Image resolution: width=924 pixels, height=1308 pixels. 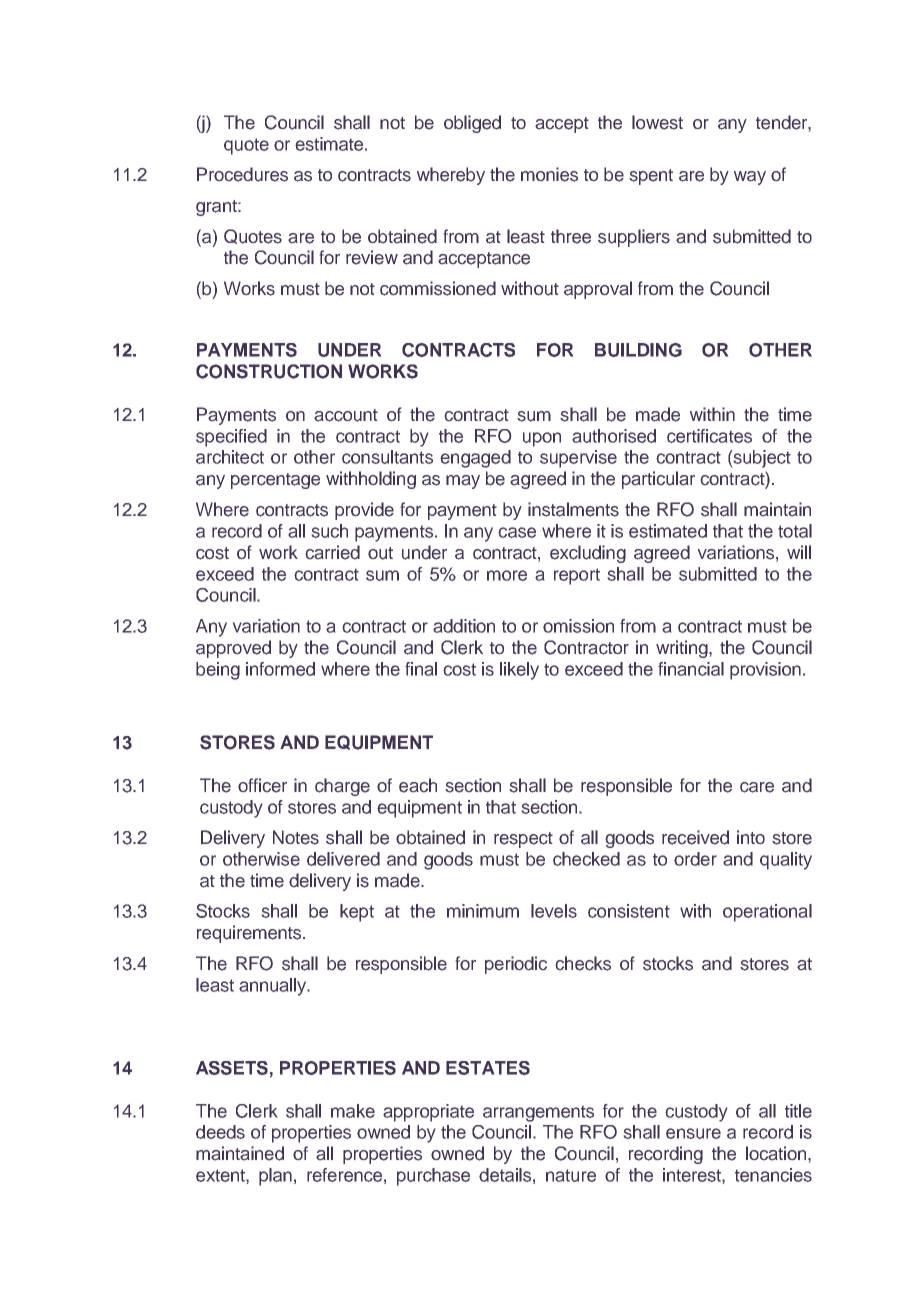 What do you see at coordinates (750, 178) in the image?
I see `way` at bounding box center [750, 178].
